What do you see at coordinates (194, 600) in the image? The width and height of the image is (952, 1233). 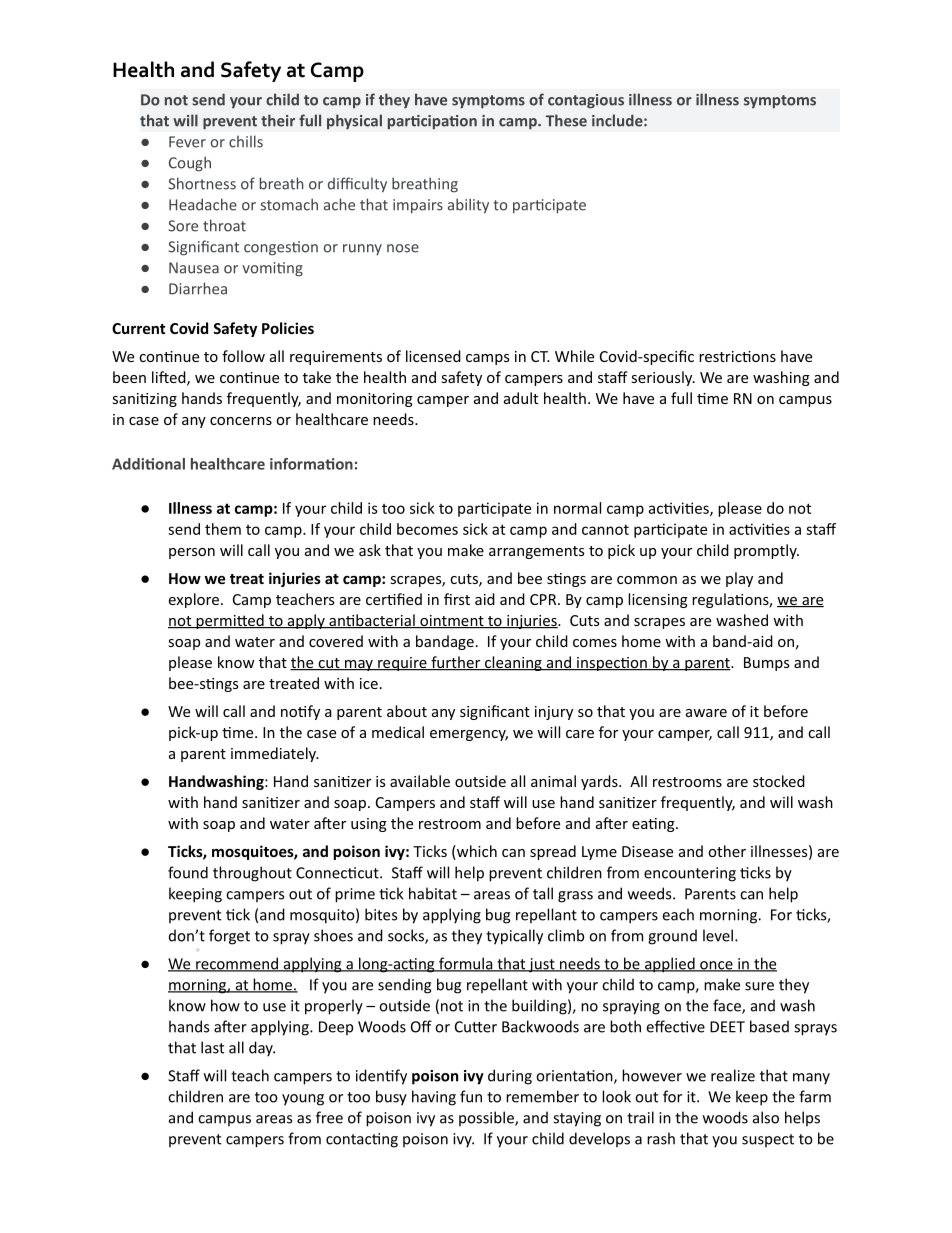 I see `explore` at bounding box center [194, 600].
